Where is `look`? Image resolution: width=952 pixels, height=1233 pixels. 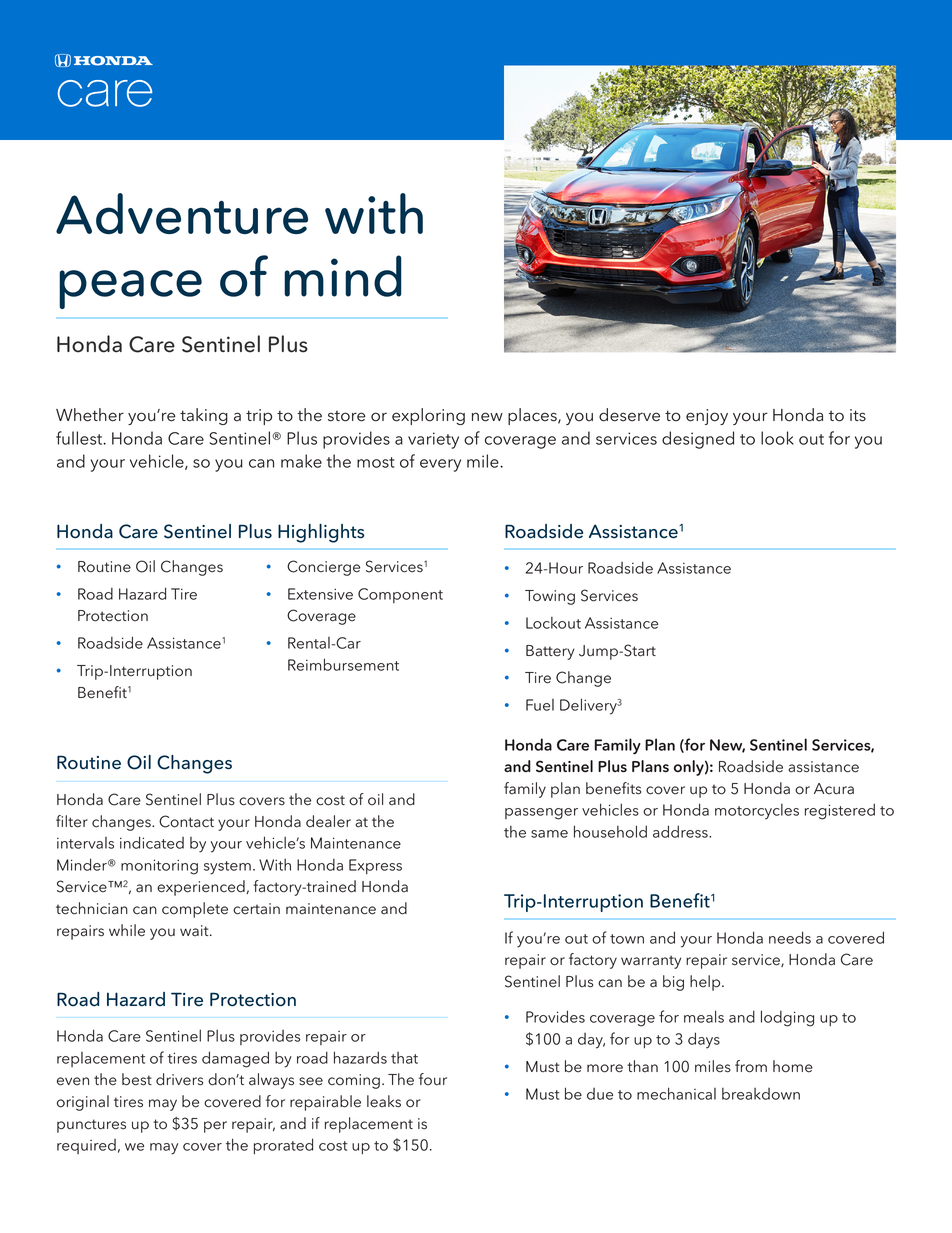 look is located at coordinates (777, 438).
